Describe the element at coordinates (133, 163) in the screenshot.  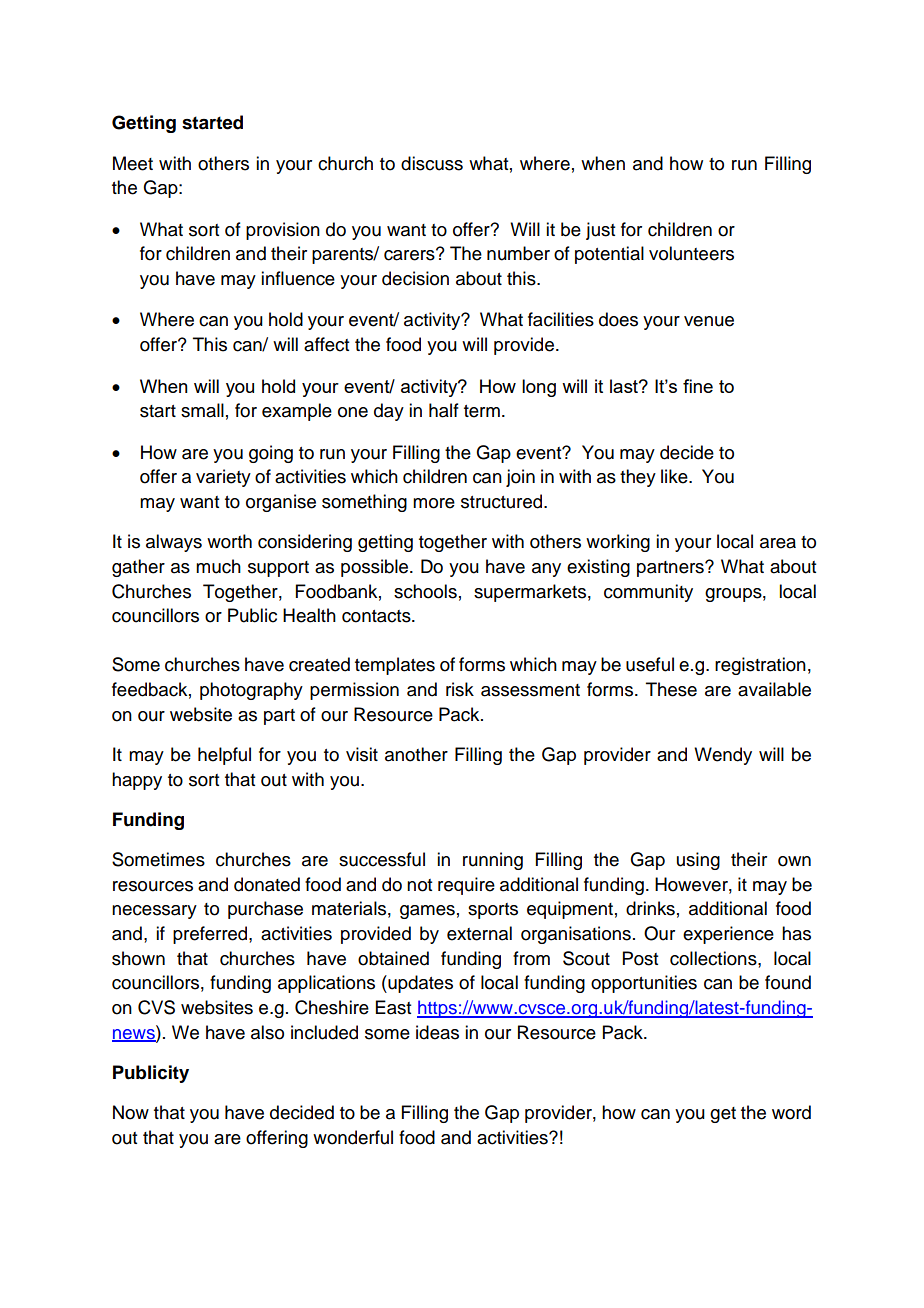
I see `Meet` at that location.
